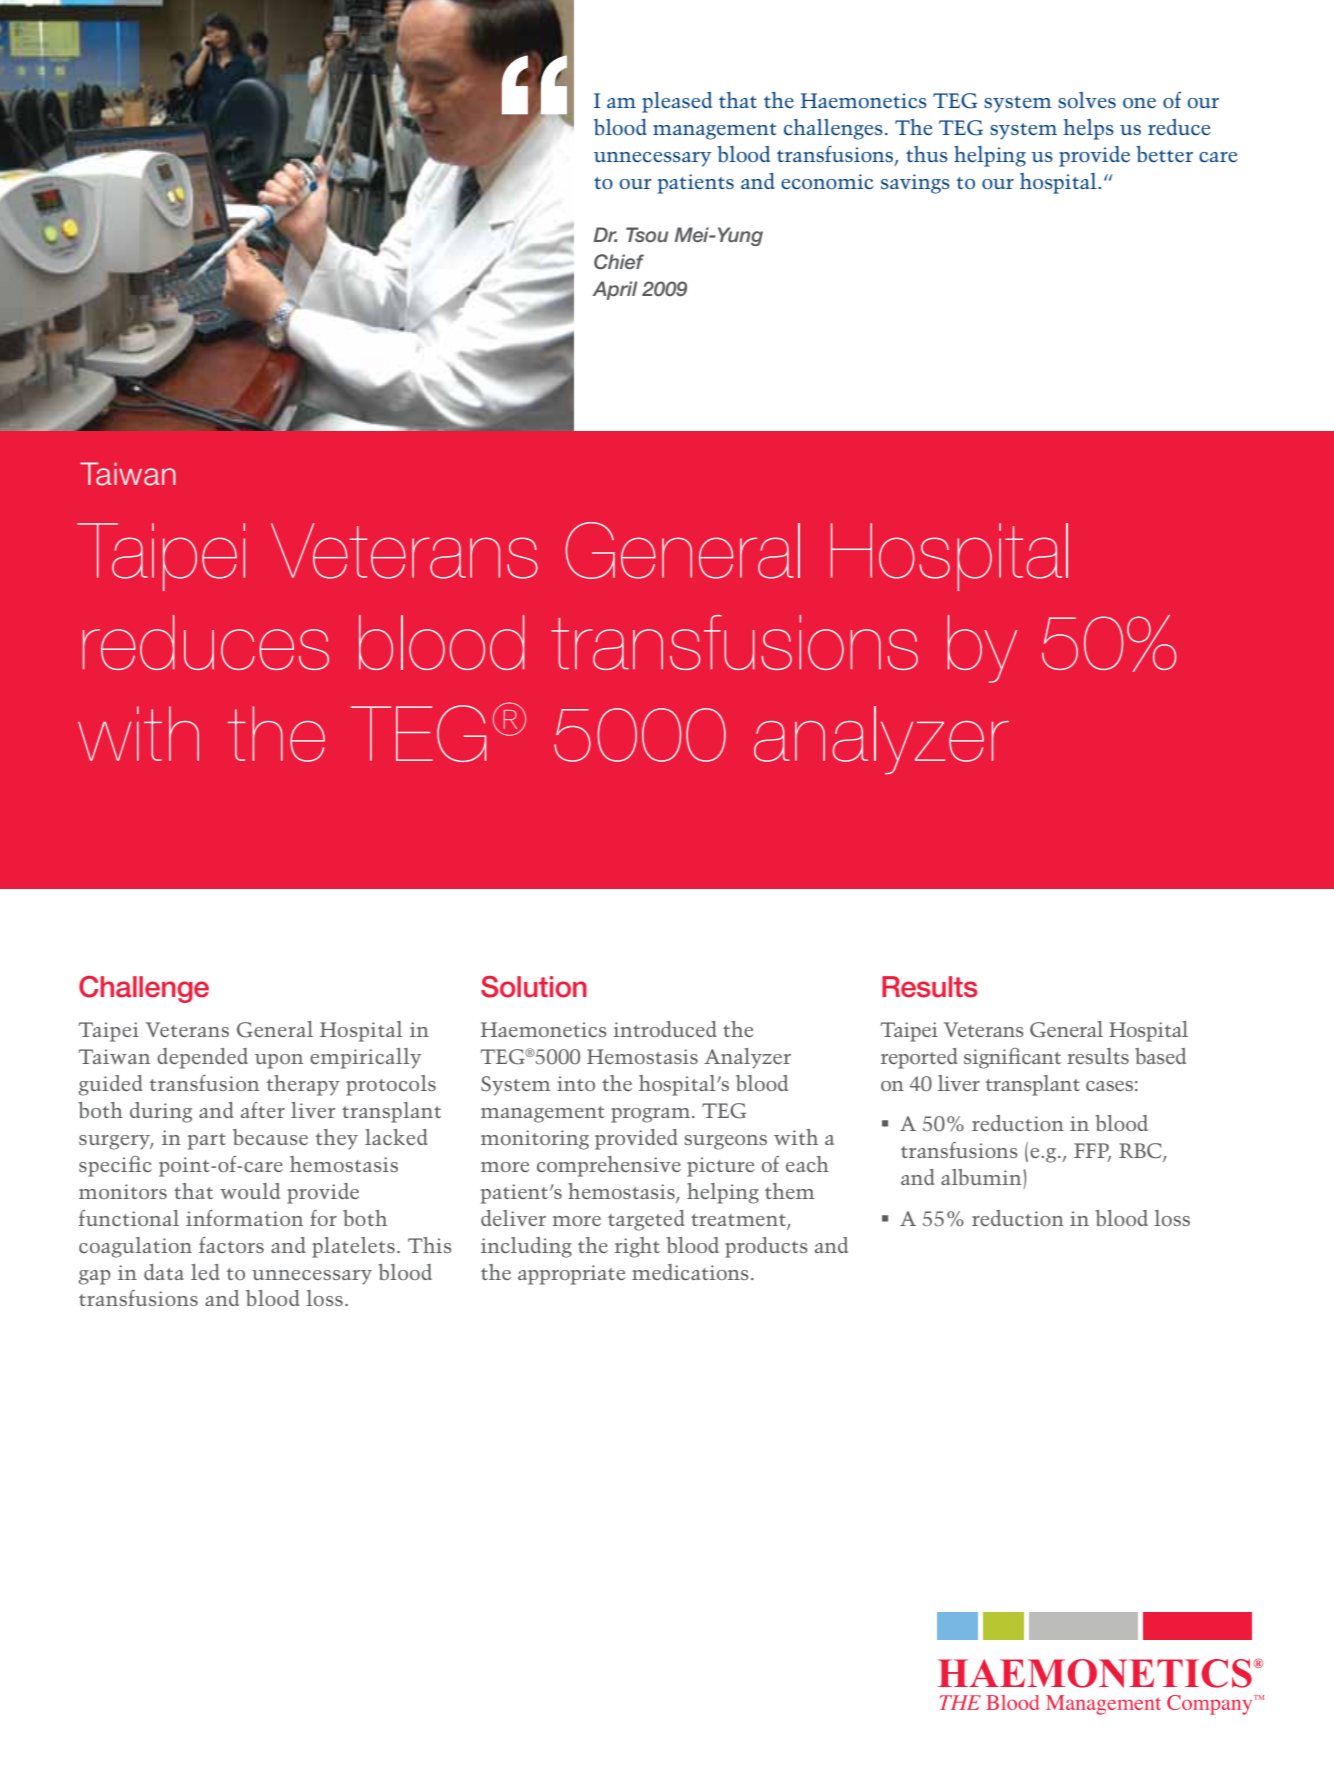 The width and height of the screenshot is (1334, 1778). I want to click on factors, so click(231, 1245).
